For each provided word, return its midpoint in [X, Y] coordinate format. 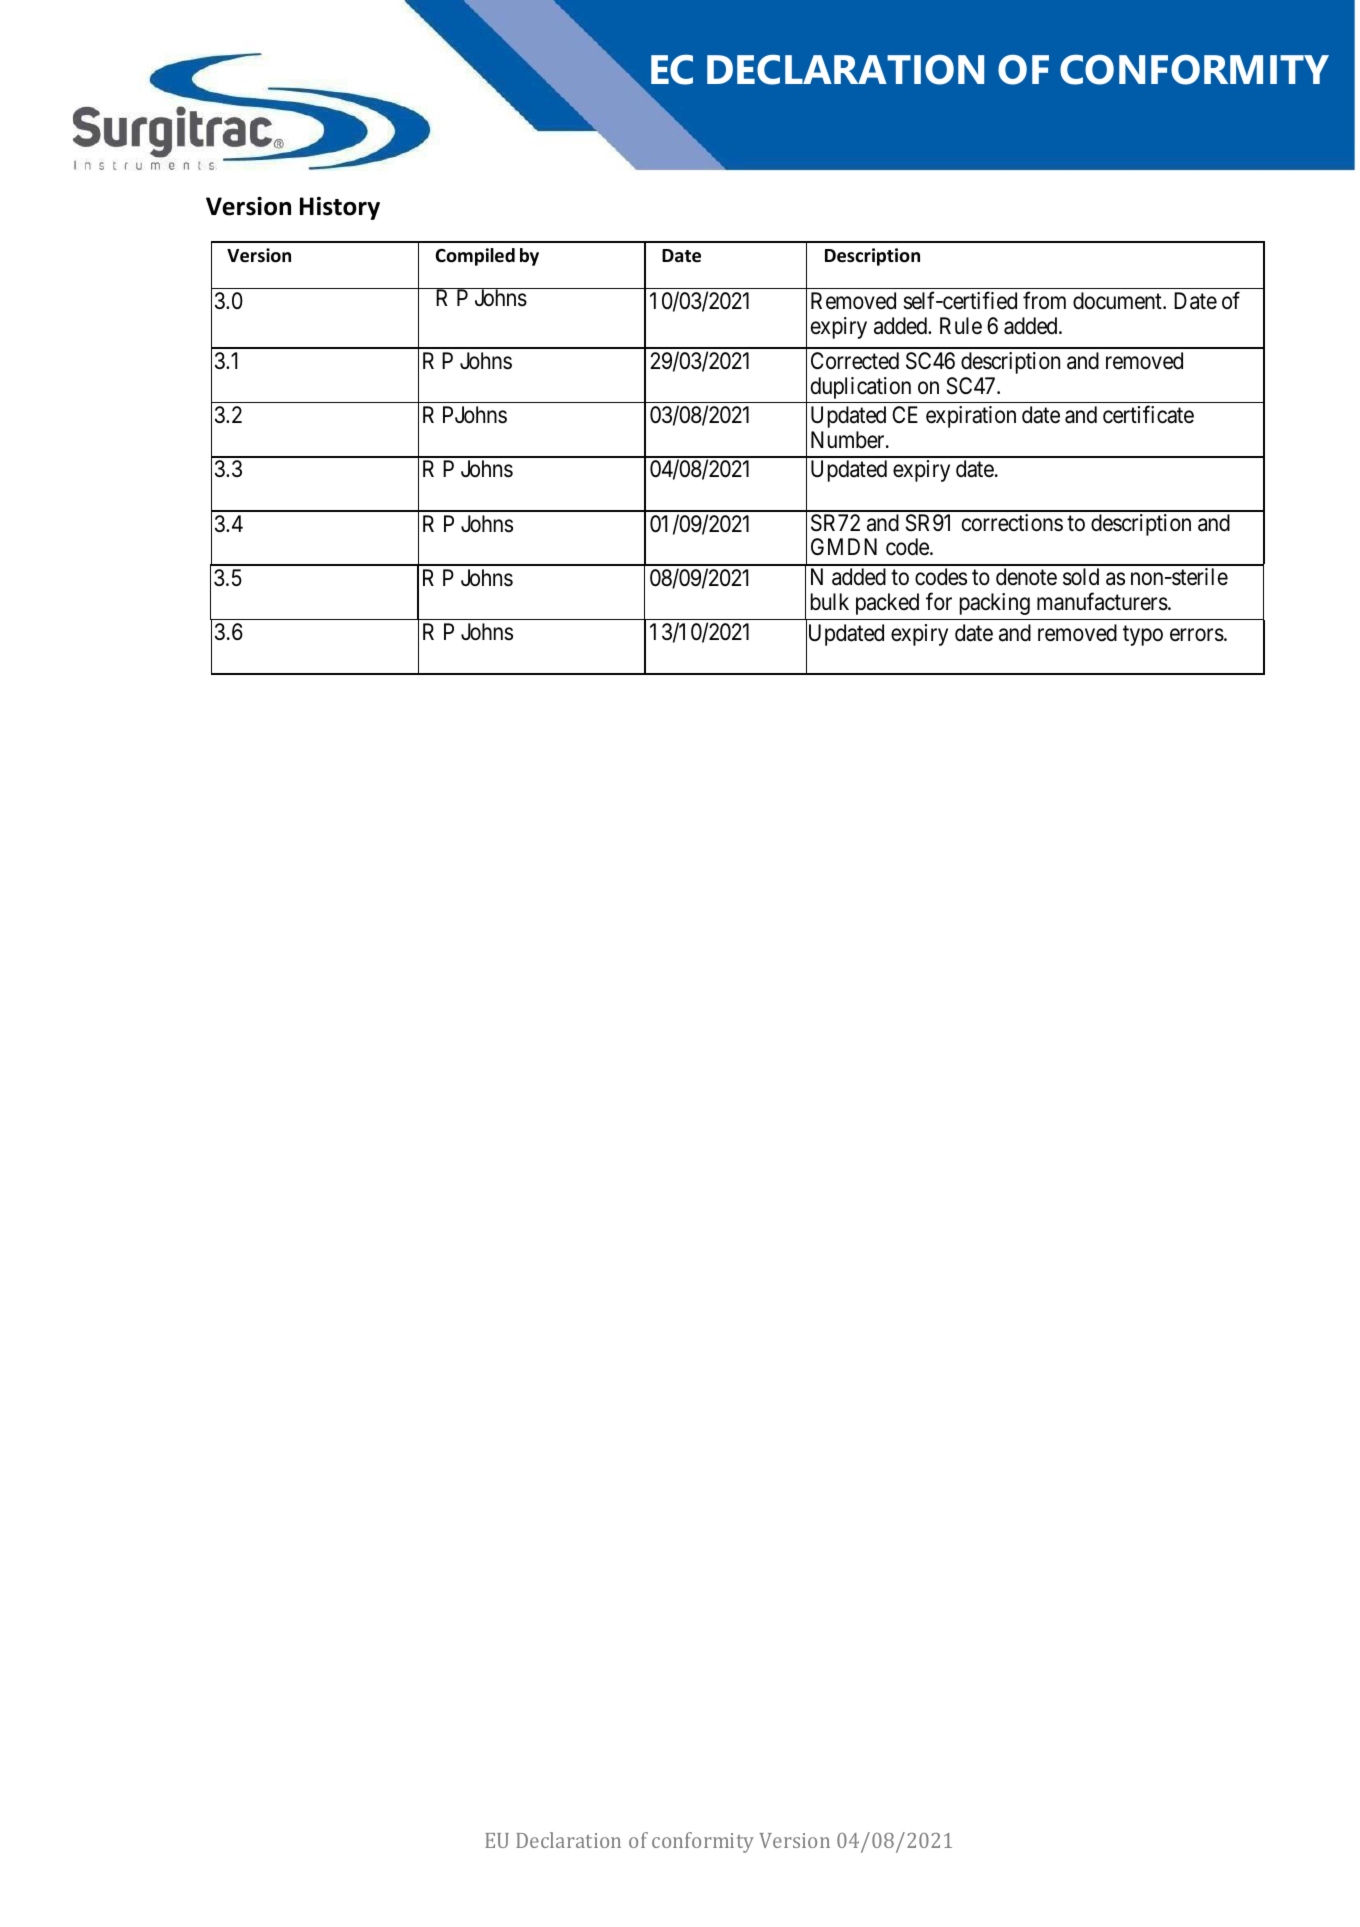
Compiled [475, 257]
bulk [830, 601]
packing [995, 604]
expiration [971, 417]
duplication [861, 388]
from [1044, 300]
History [340, 208]
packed [887, 604]
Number [849, 440]
